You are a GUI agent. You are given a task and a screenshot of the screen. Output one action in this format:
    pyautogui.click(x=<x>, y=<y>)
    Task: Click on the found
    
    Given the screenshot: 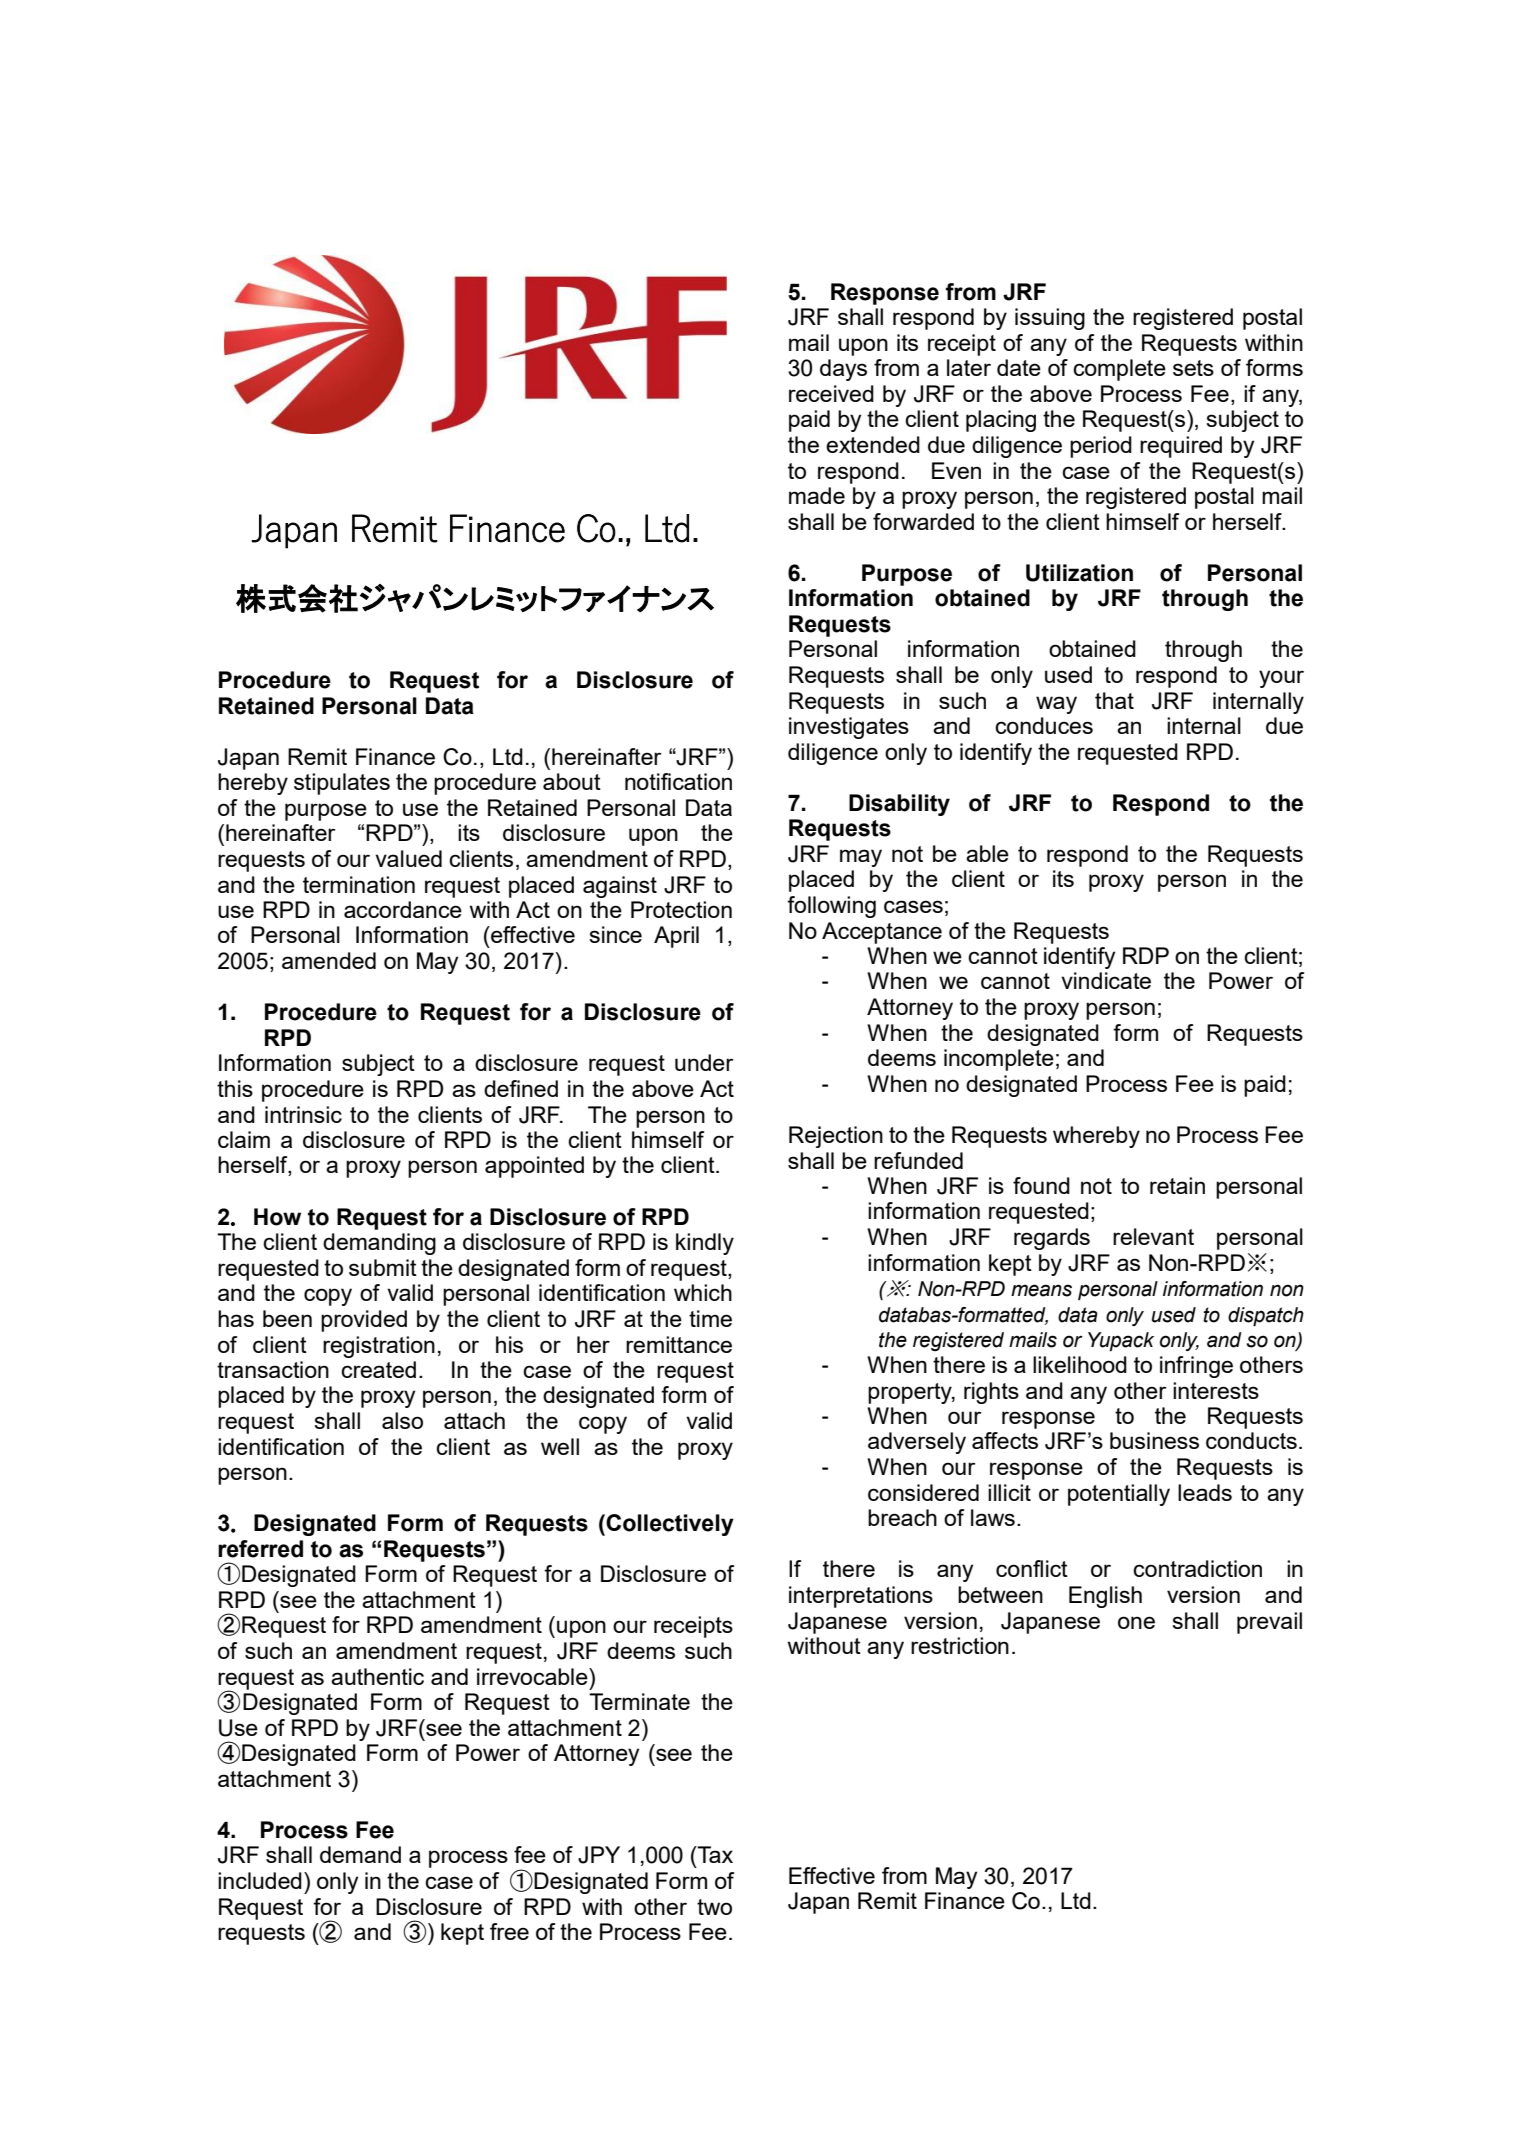 What is the action you would take?
    pyautogui.click(x=1041, y=1185)
